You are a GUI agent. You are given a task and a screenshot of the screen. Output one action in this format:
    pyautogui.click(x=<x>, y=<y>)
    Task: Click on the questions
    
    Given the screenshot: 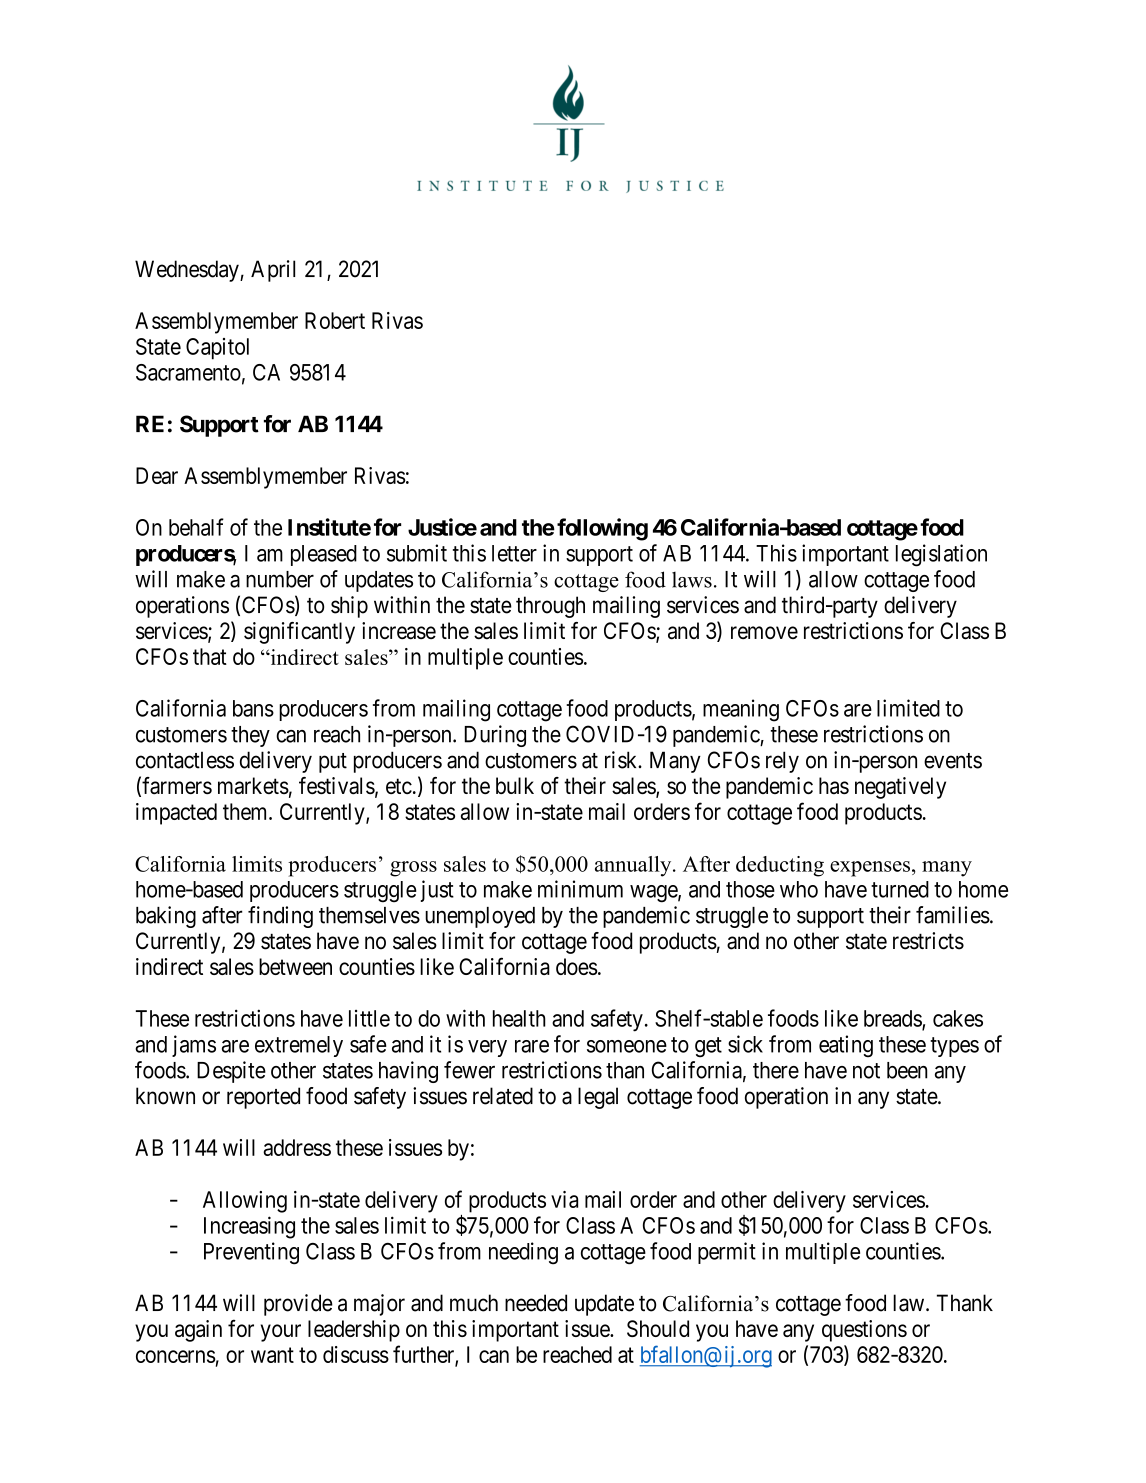 What is the action you would take?
    pyautogui.click(x=864, y=1331)
